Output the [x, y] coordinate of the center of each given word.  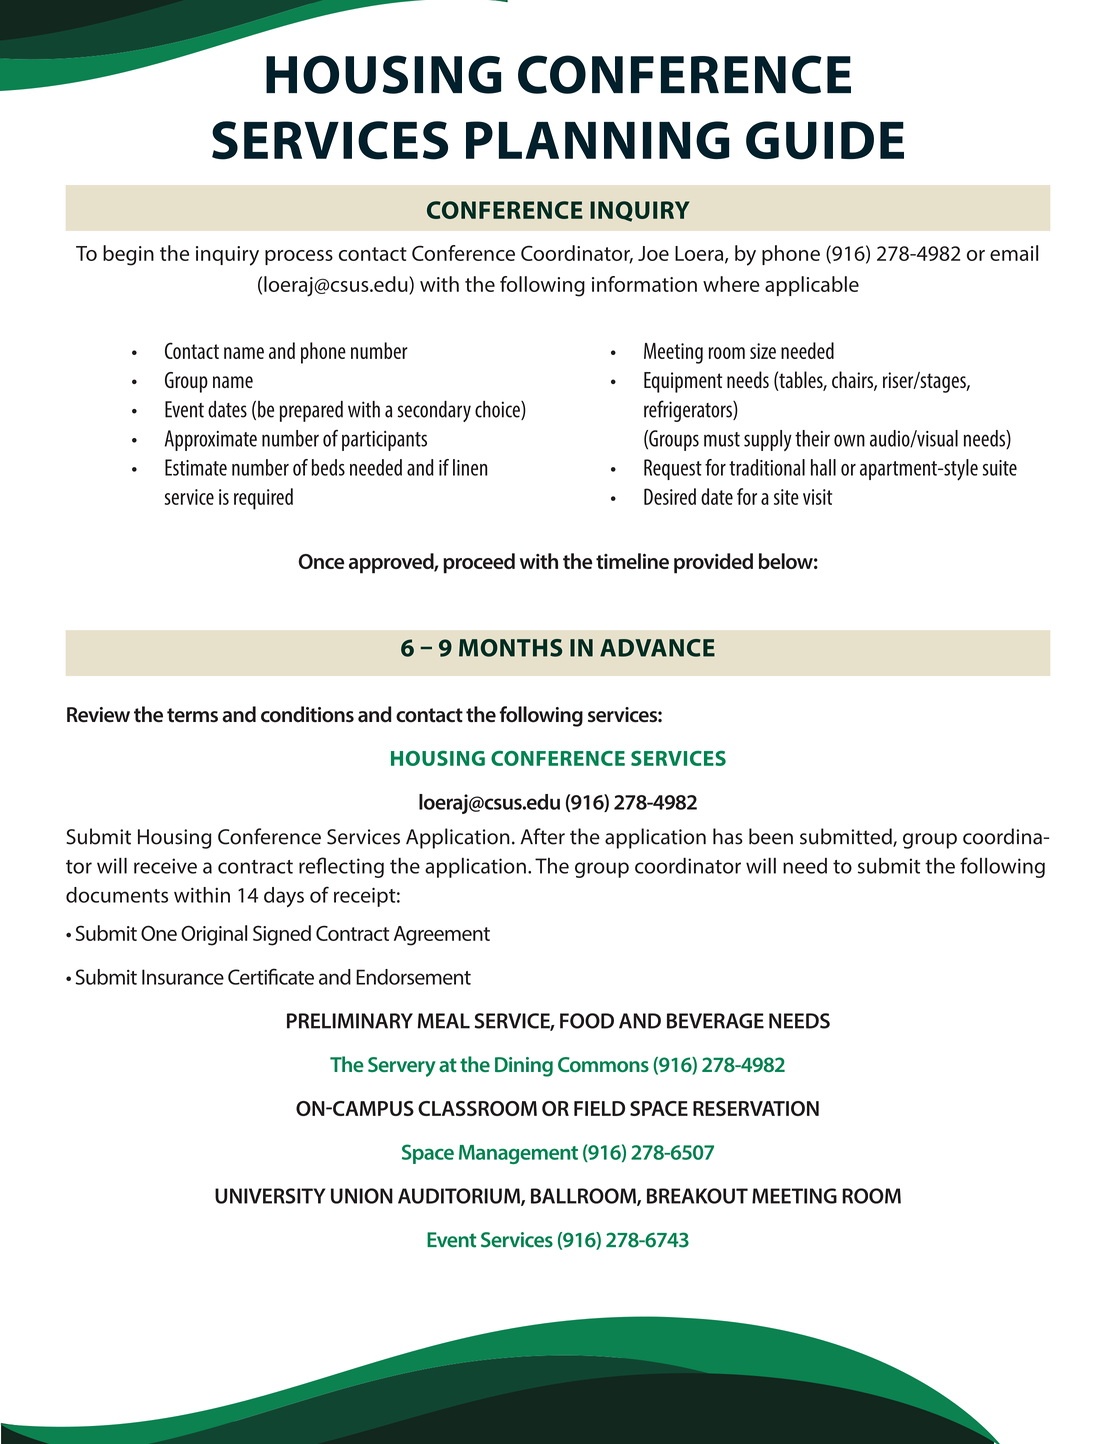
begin [128, 255]
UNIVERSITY [270, 1196]
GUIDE [825, 140]
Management [518, 1154]
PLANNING [597, 140]
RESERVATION [756, 1108]
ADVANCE [657, 648]
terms [192, 715]
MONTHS [510, 648]
